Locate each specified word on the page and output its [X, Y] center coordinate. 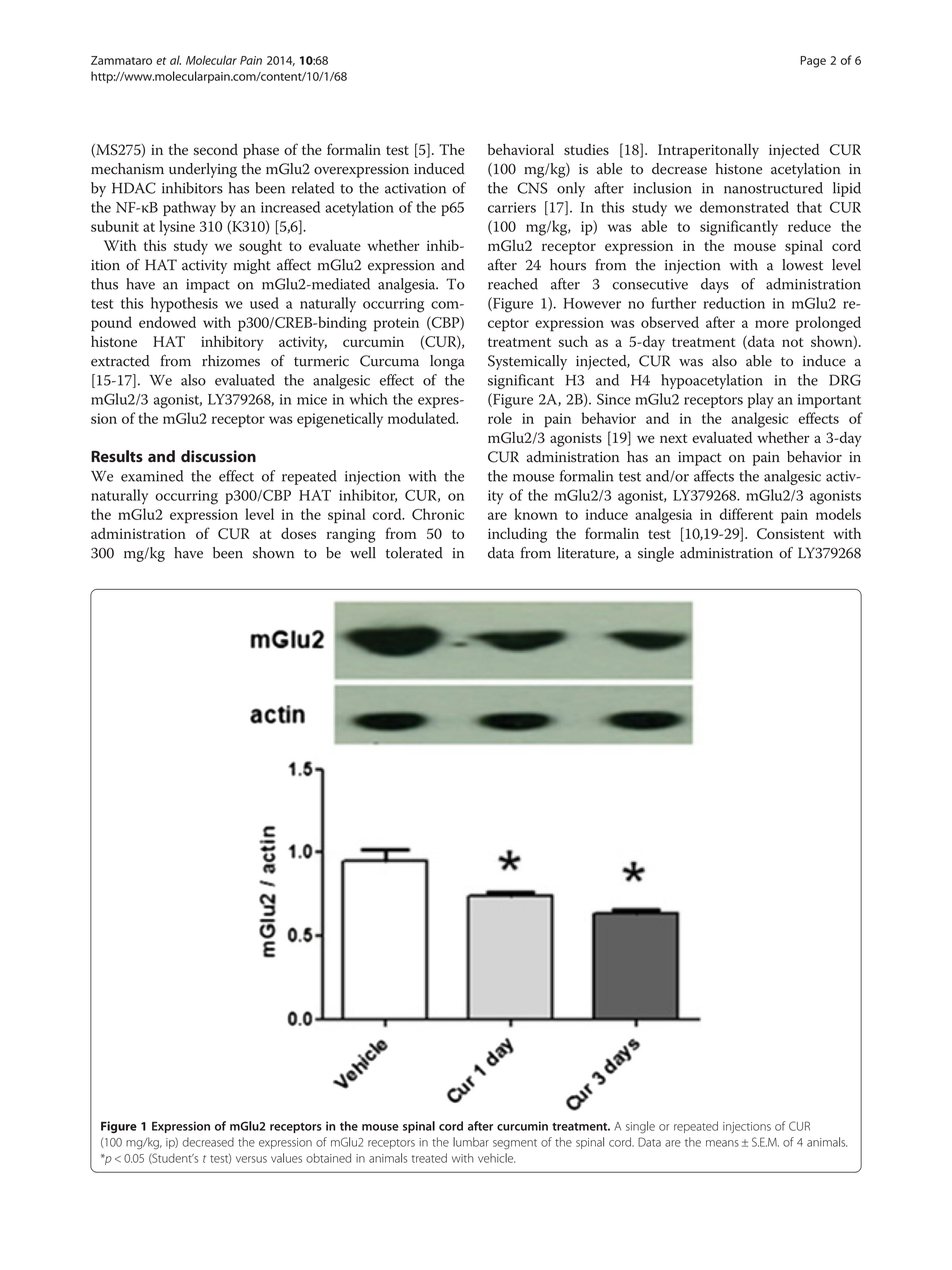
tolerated [414, 553]
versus [251, 1159]
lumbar [471, 1142]
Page [813, 62]
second [216, 149]
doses [298, 533]
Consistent [791, 533]
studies [586, 149]
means [722, 1143]
